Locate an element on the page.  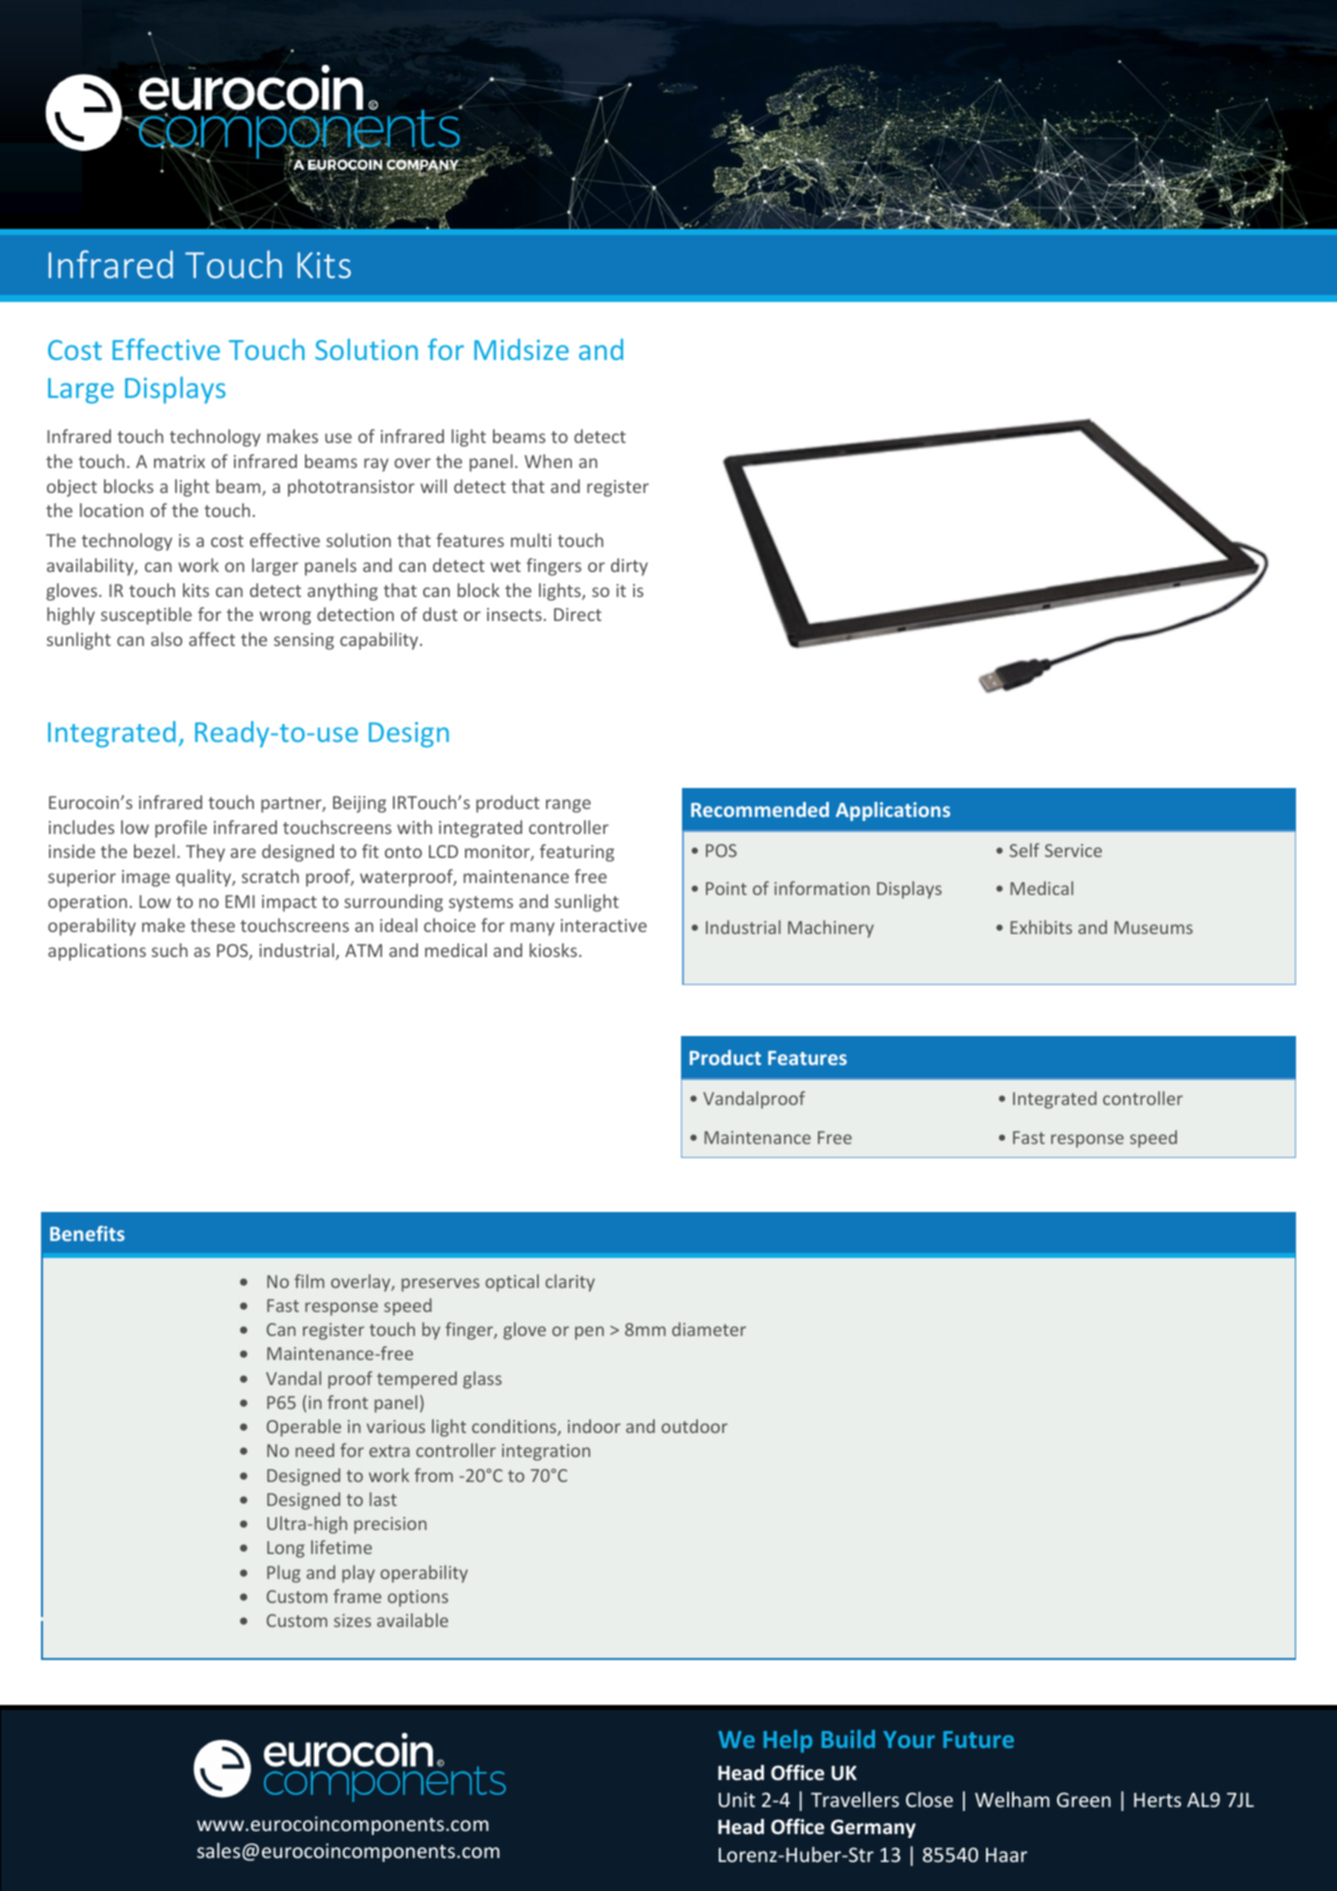
matrix is located at coordinates (179, 461).
